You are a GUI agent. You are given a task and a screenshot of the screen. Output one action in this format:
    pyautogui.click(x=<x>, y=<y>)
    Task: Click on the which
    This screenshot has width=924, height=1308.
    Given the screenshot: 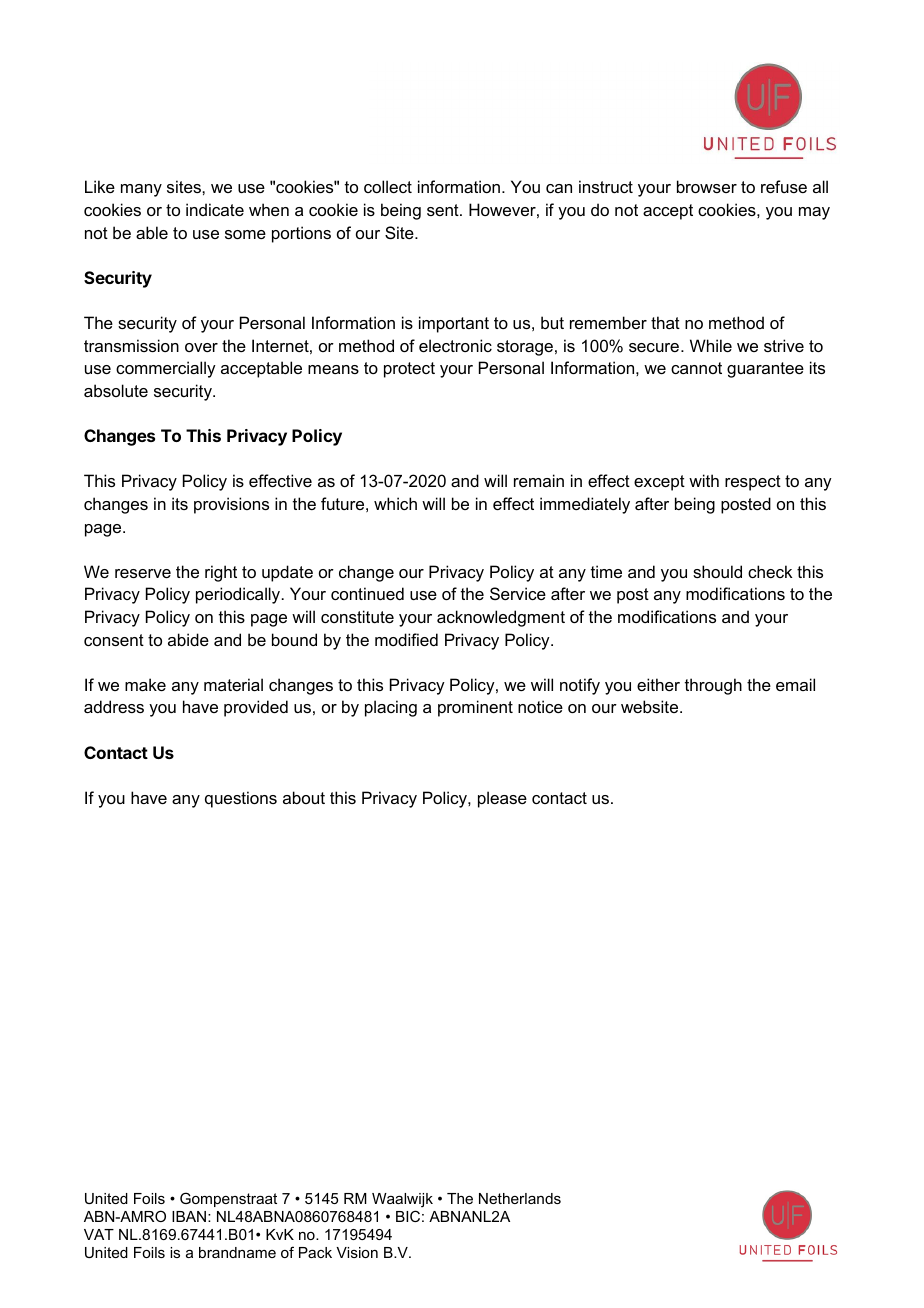 What is the action you would take?
    pyautogui.click(x=395, y=503)
